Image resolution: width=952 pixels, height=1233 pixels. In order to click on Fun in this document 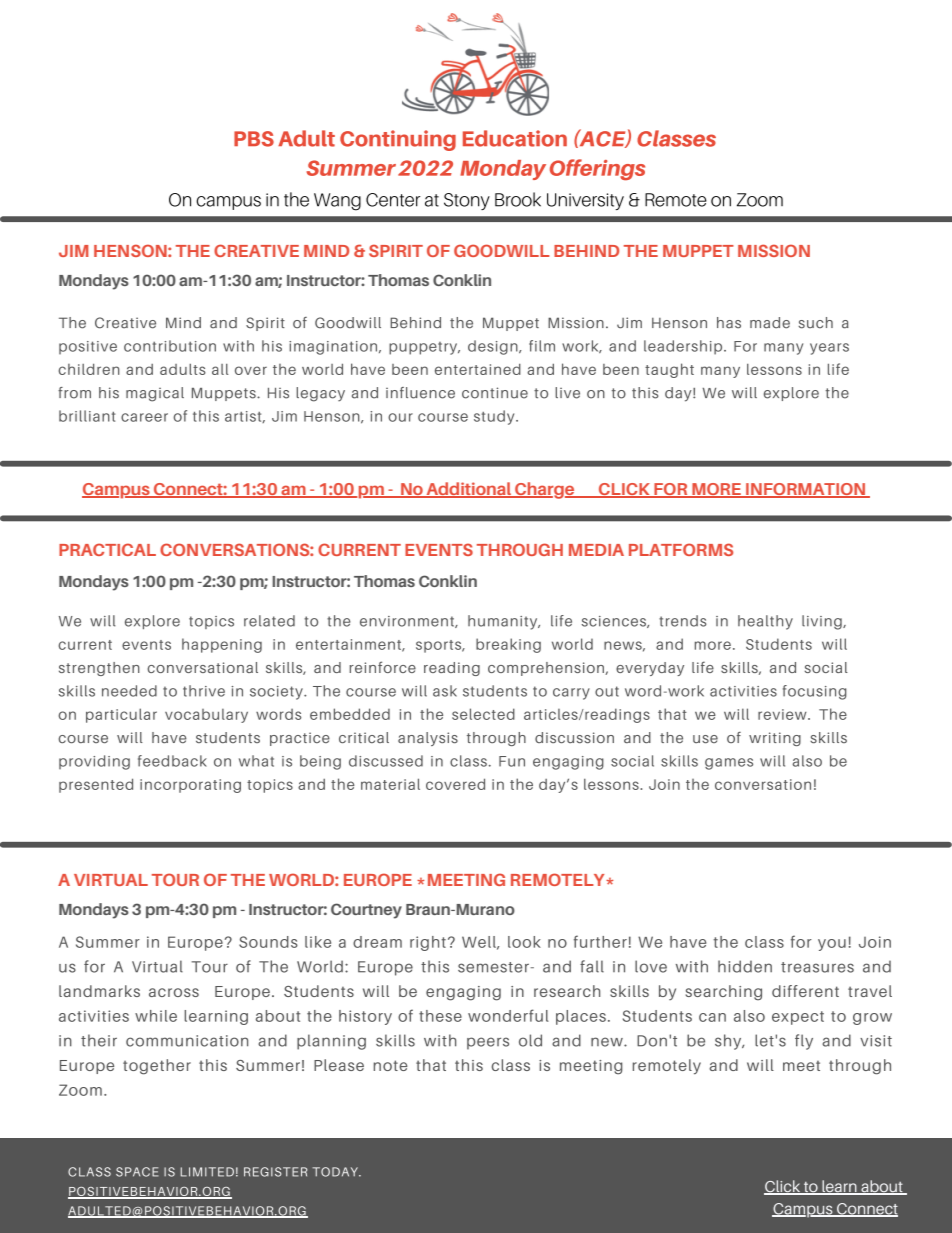, I will do `click(512, 761)`.
